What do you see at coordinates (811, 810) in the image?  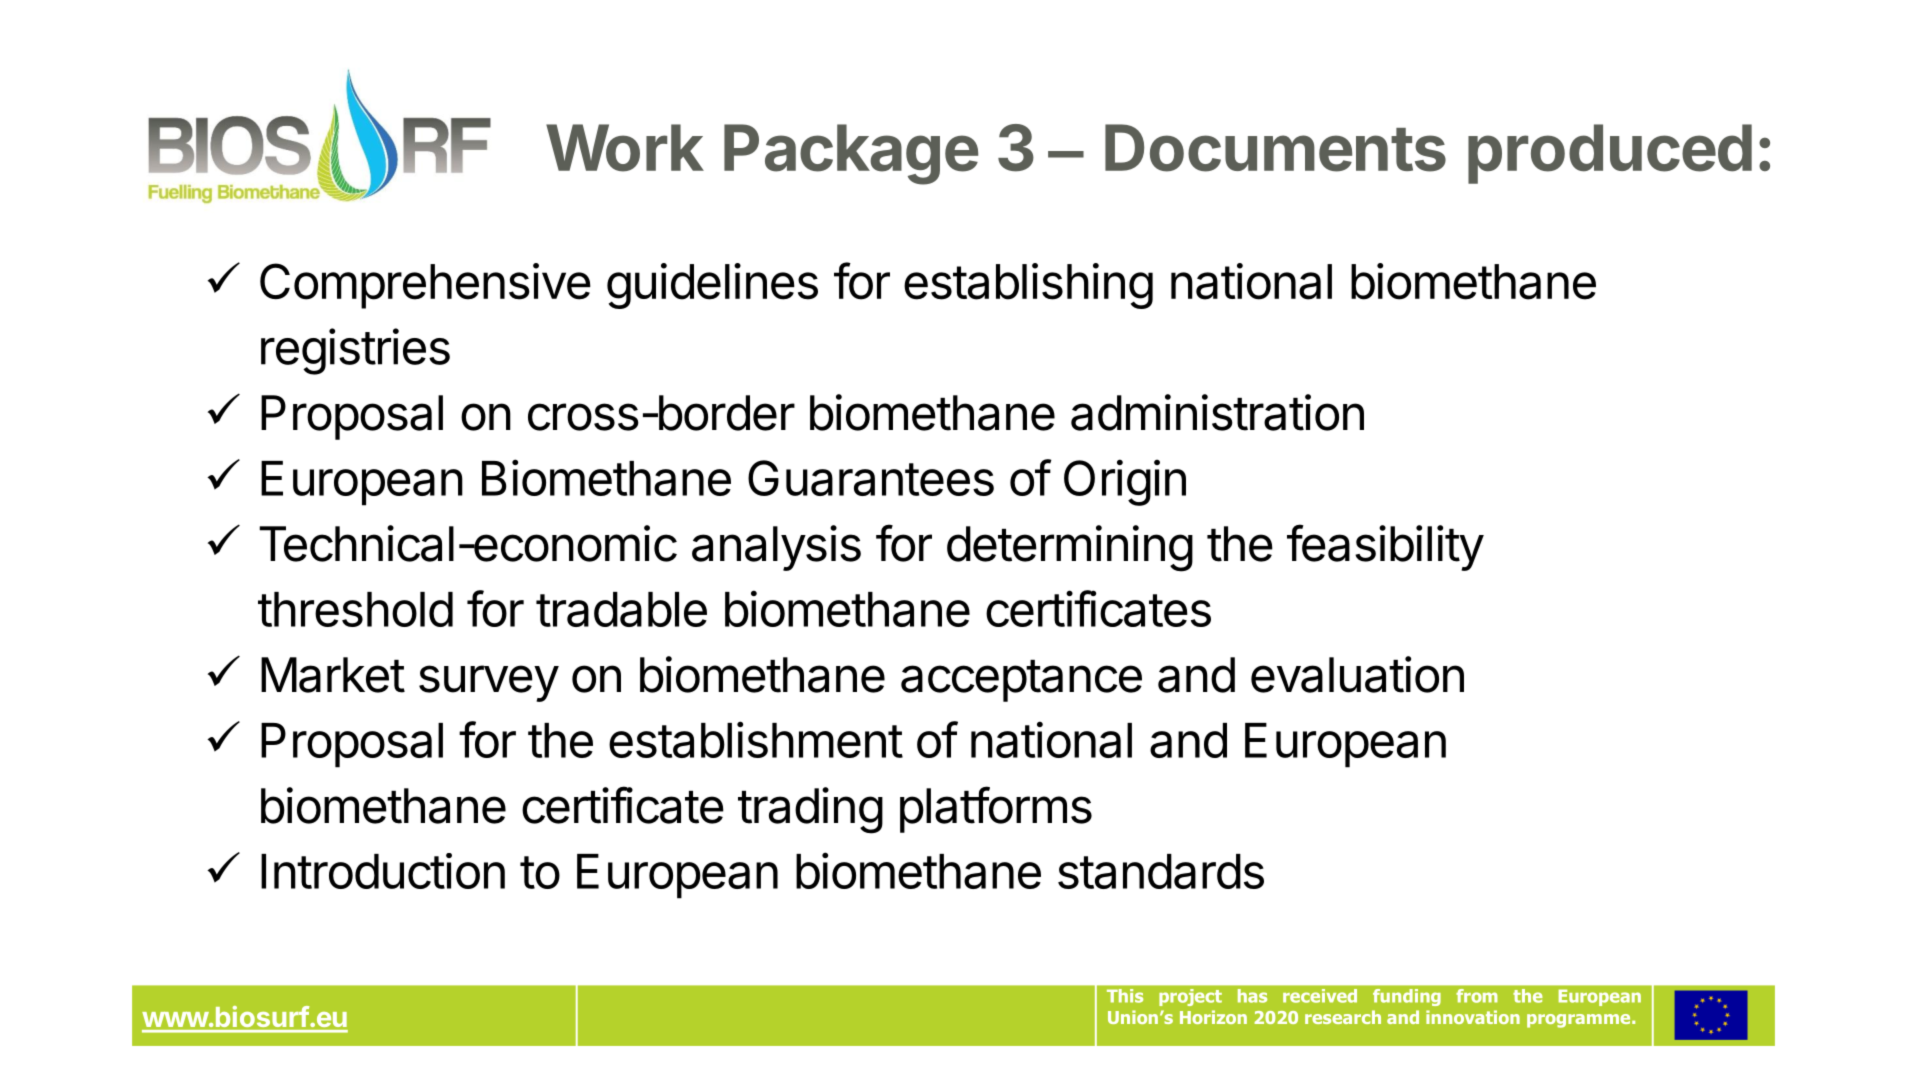 I see `trading` at bounding box center [811, 810].
